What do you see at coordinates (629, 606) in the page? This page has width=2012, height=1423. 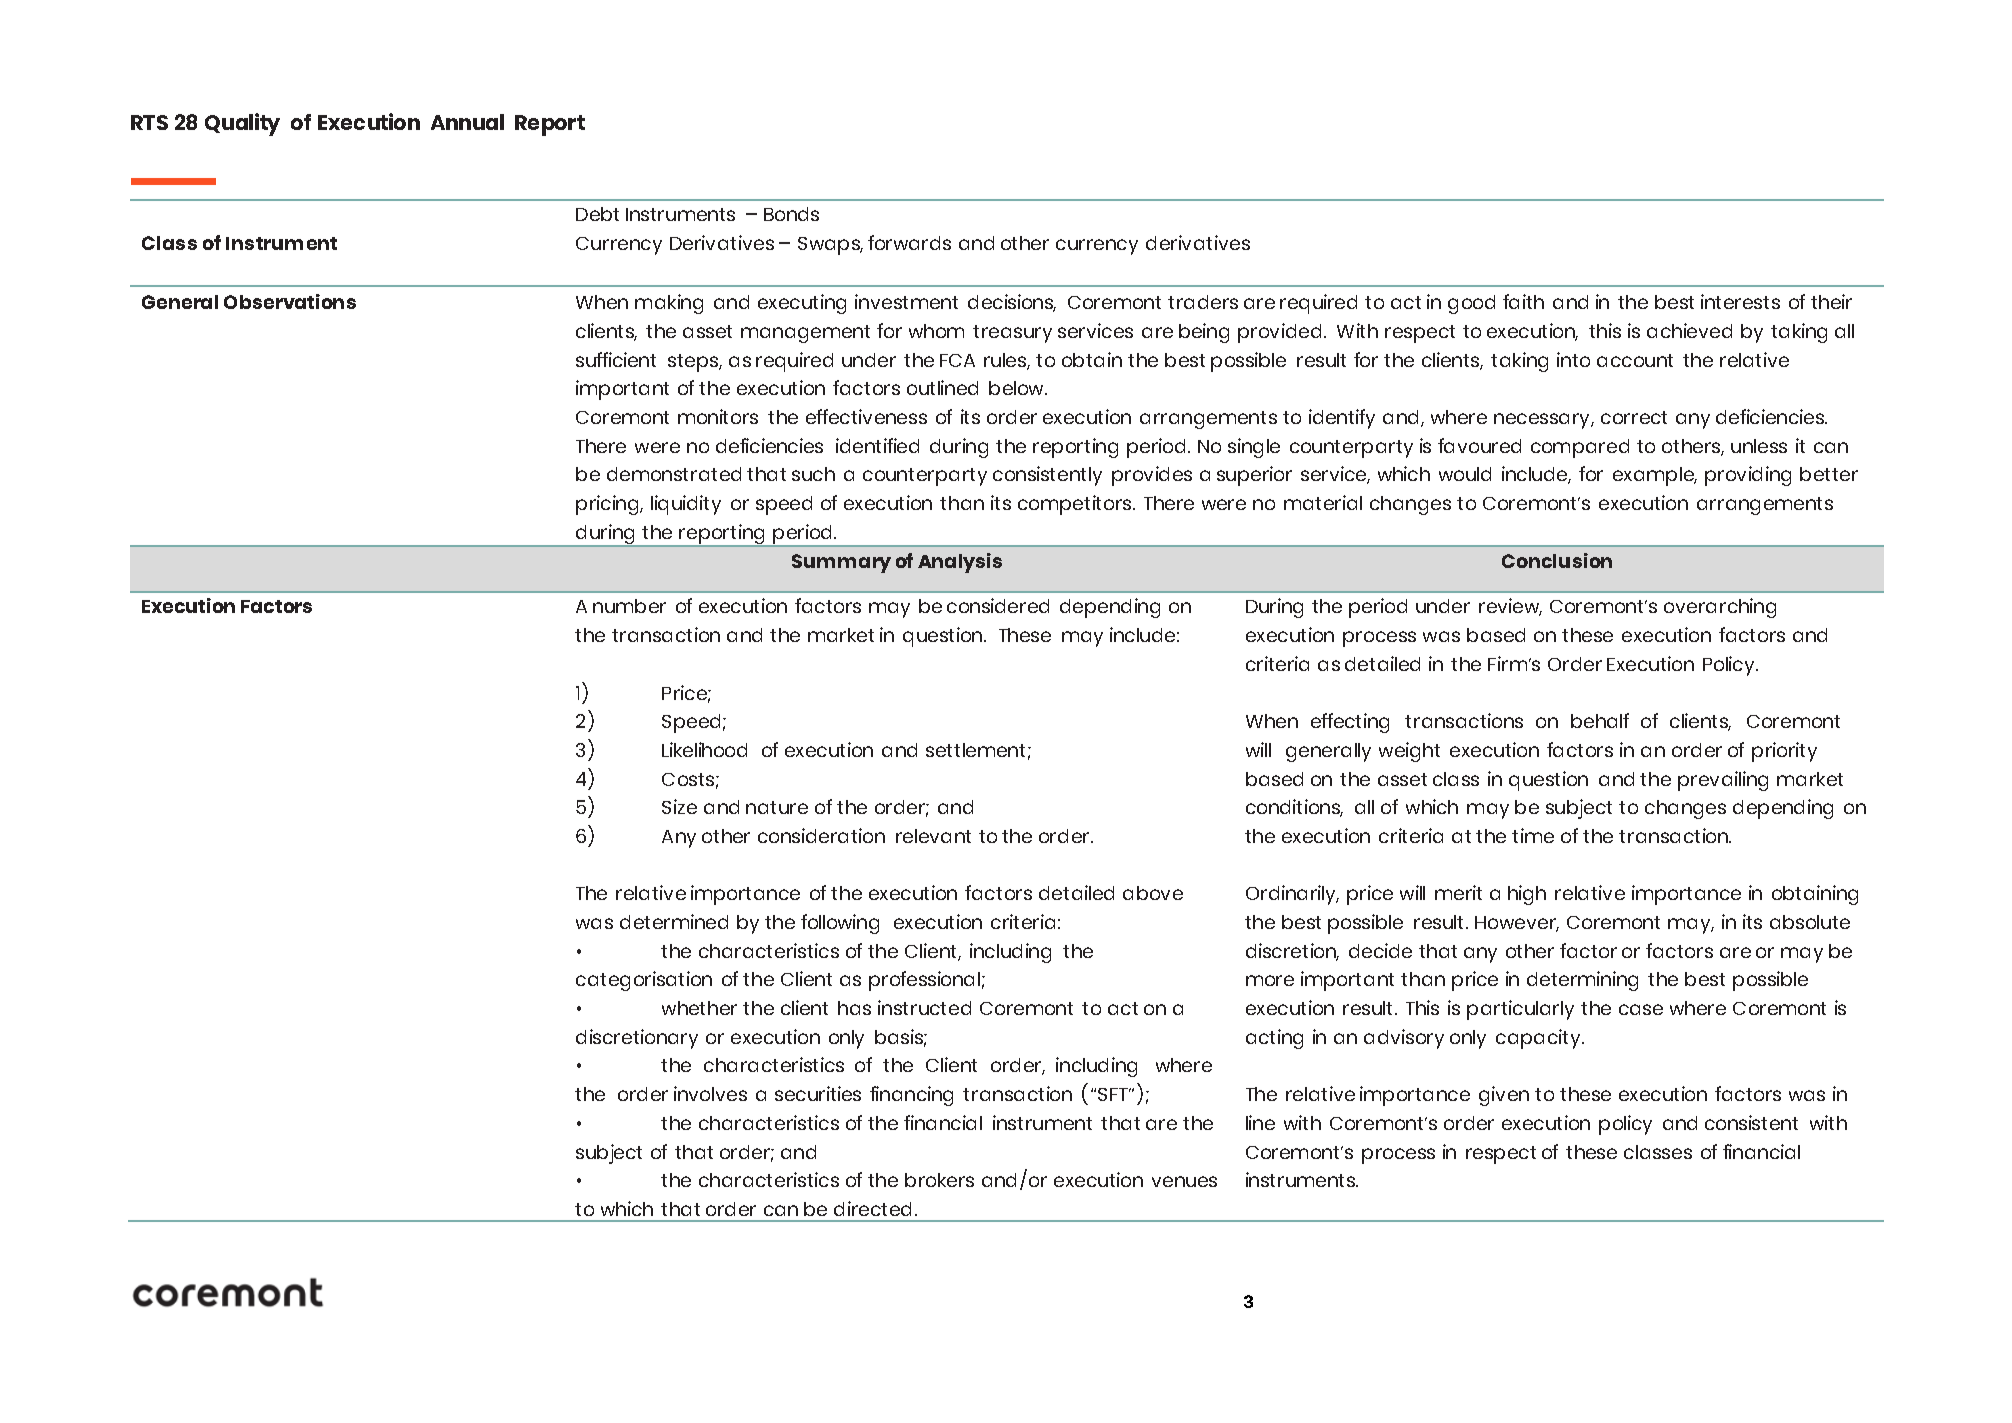 I see `number` at bounding box center [629, 606].
